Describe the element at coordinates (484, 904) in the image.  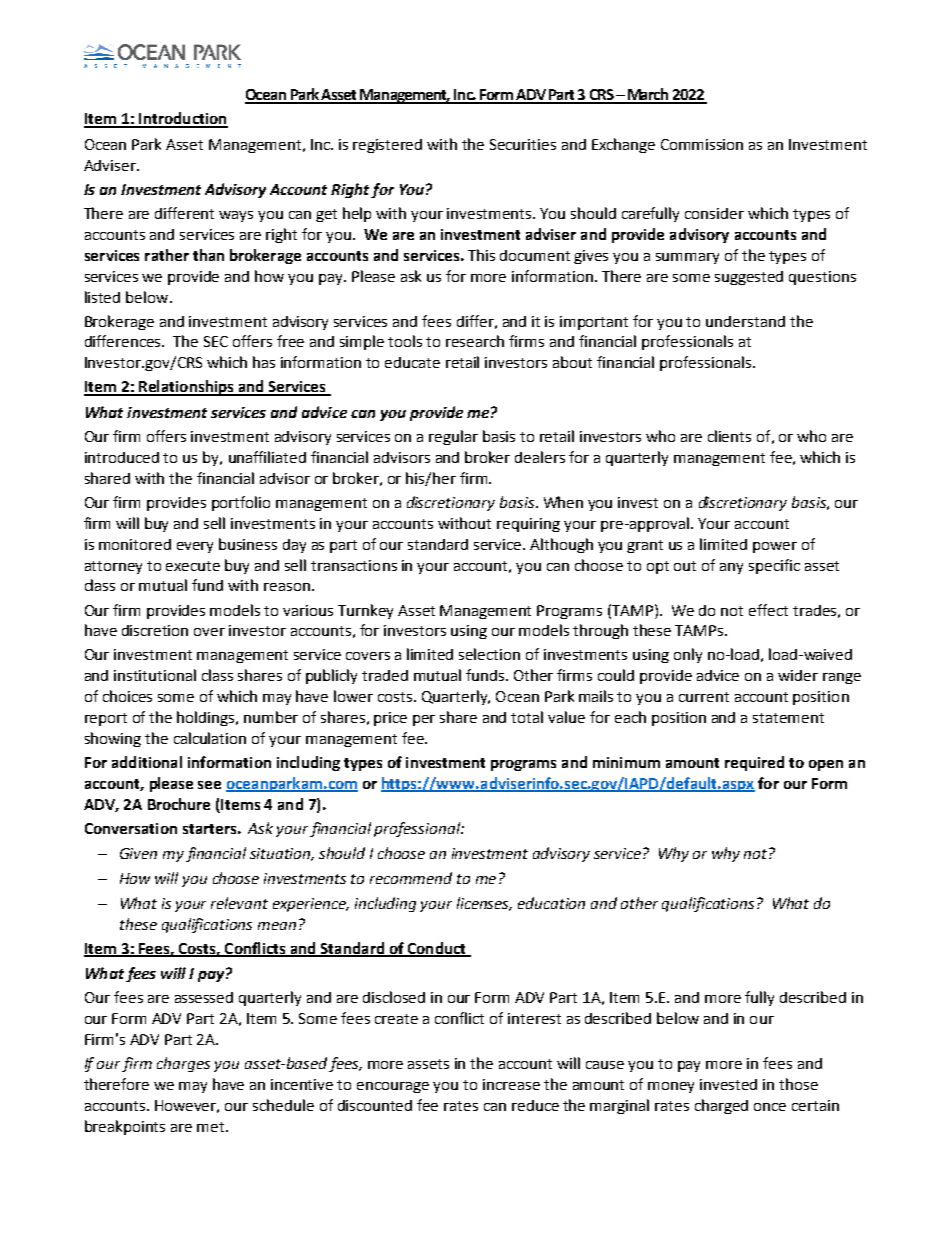
I see `licenses` at that location.
